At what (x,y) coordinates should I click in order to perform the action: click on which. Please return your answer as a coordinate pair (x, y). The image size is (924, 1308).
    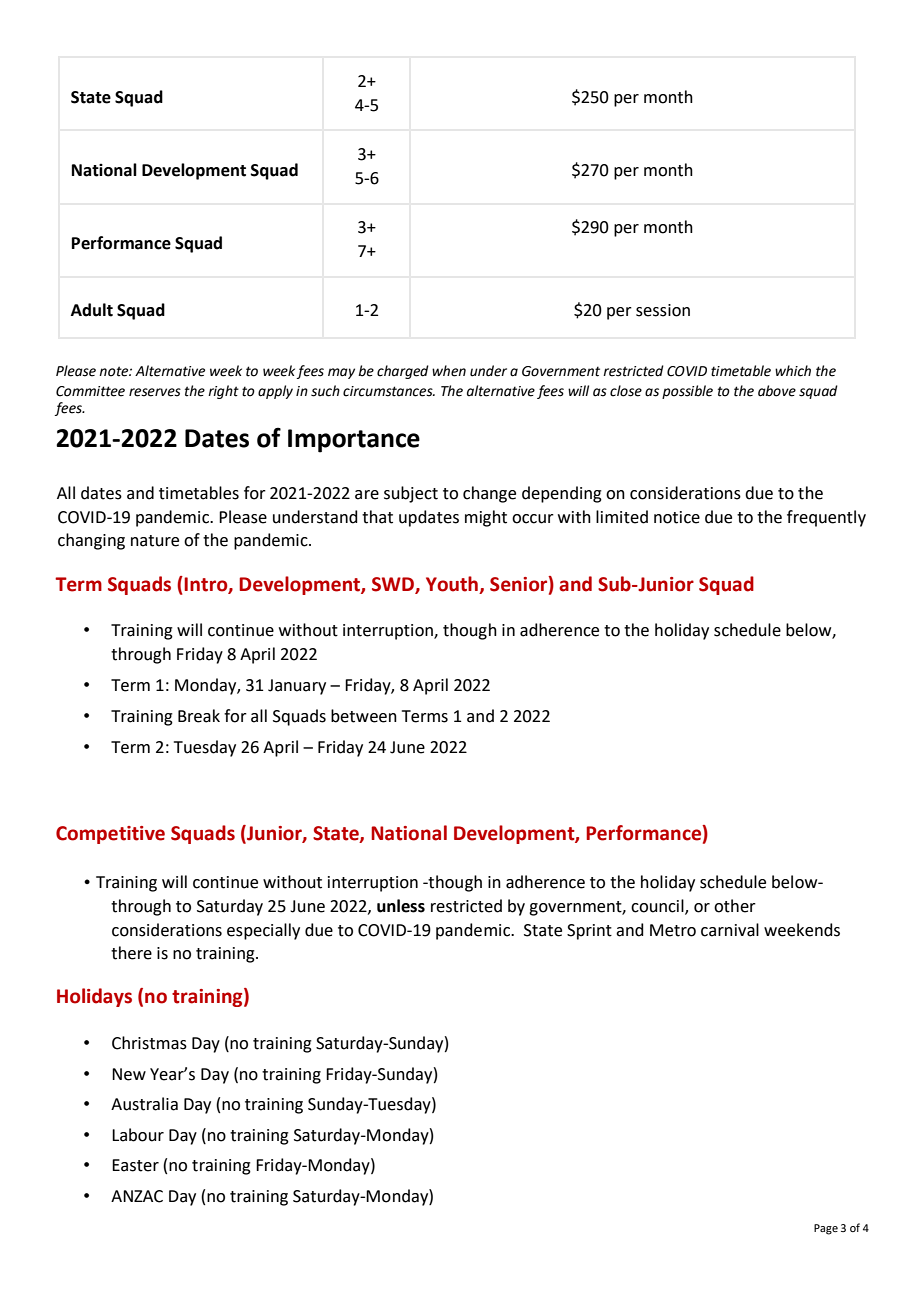
    Looking at the image, I should click on (793, 371).
